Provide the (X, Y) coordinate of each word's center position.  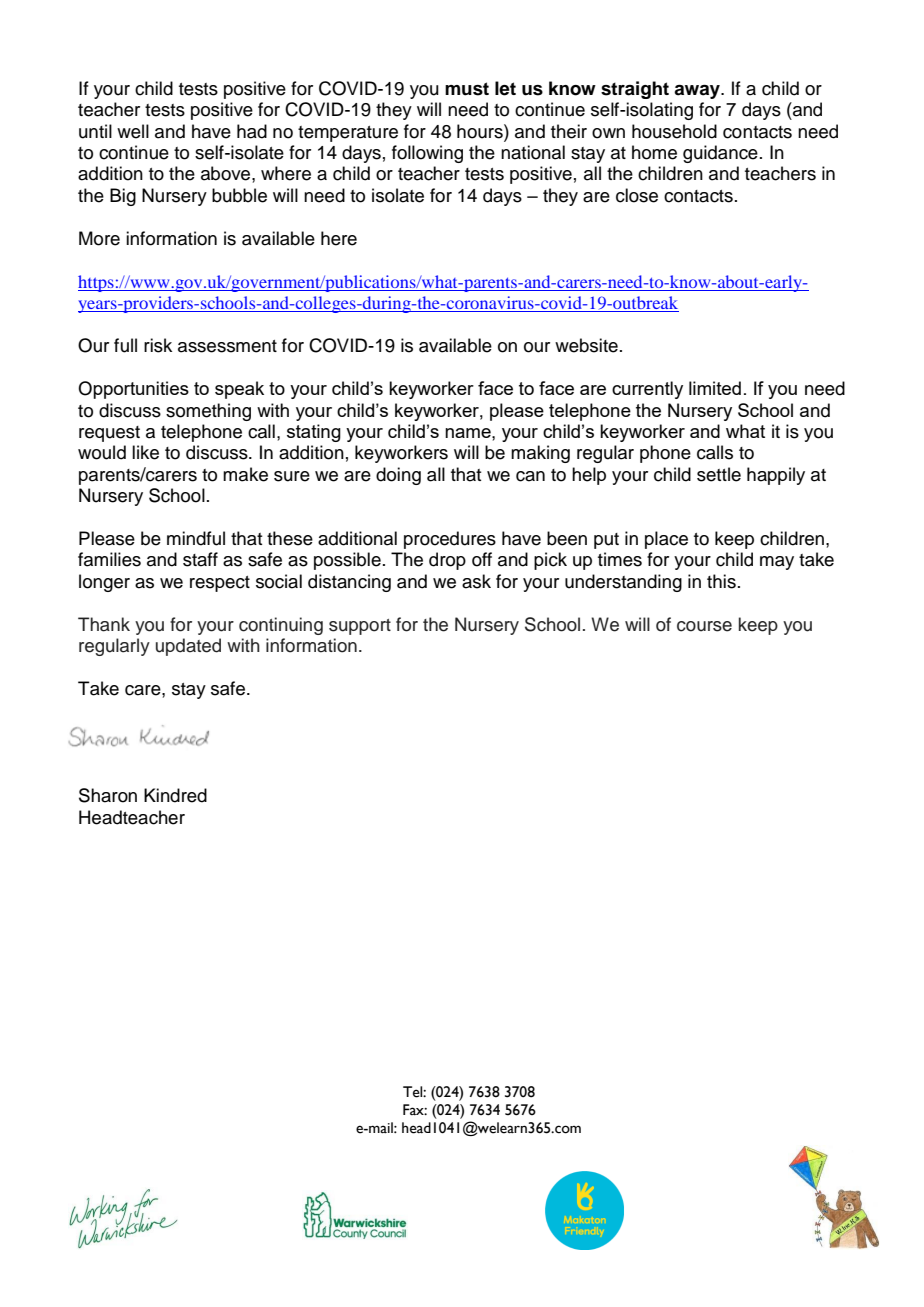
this (721, 581)
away (698, 92)
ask (476, 581)
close (637, 195)
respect (220, 584)
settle (719, 474)
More (99, 238)
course (704, 626)
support (360, 627)
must (467, 89)
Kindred (175, 795)
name (469, 433)
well (133, 131)
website (586, 345)
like (145, 452)
